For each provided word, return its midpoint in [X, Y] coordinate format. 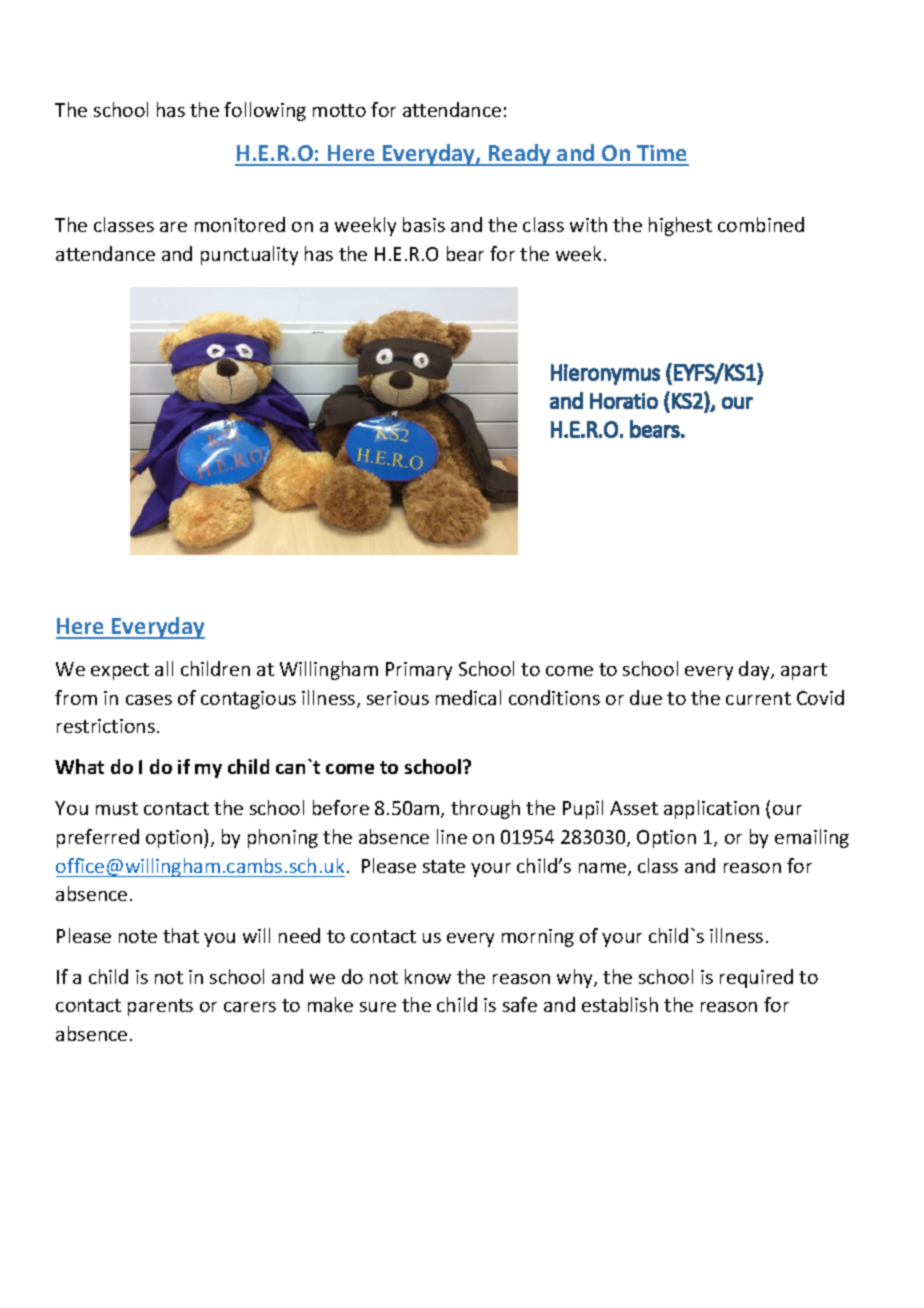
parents [160, 1007]
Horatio [624, 401]
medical [468, 697]
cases [149, 700]
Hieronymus [605, 374]
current [758, 698]
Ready [520, 155]
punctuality [249, 255]
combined [761, 224]
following [265, 111]
